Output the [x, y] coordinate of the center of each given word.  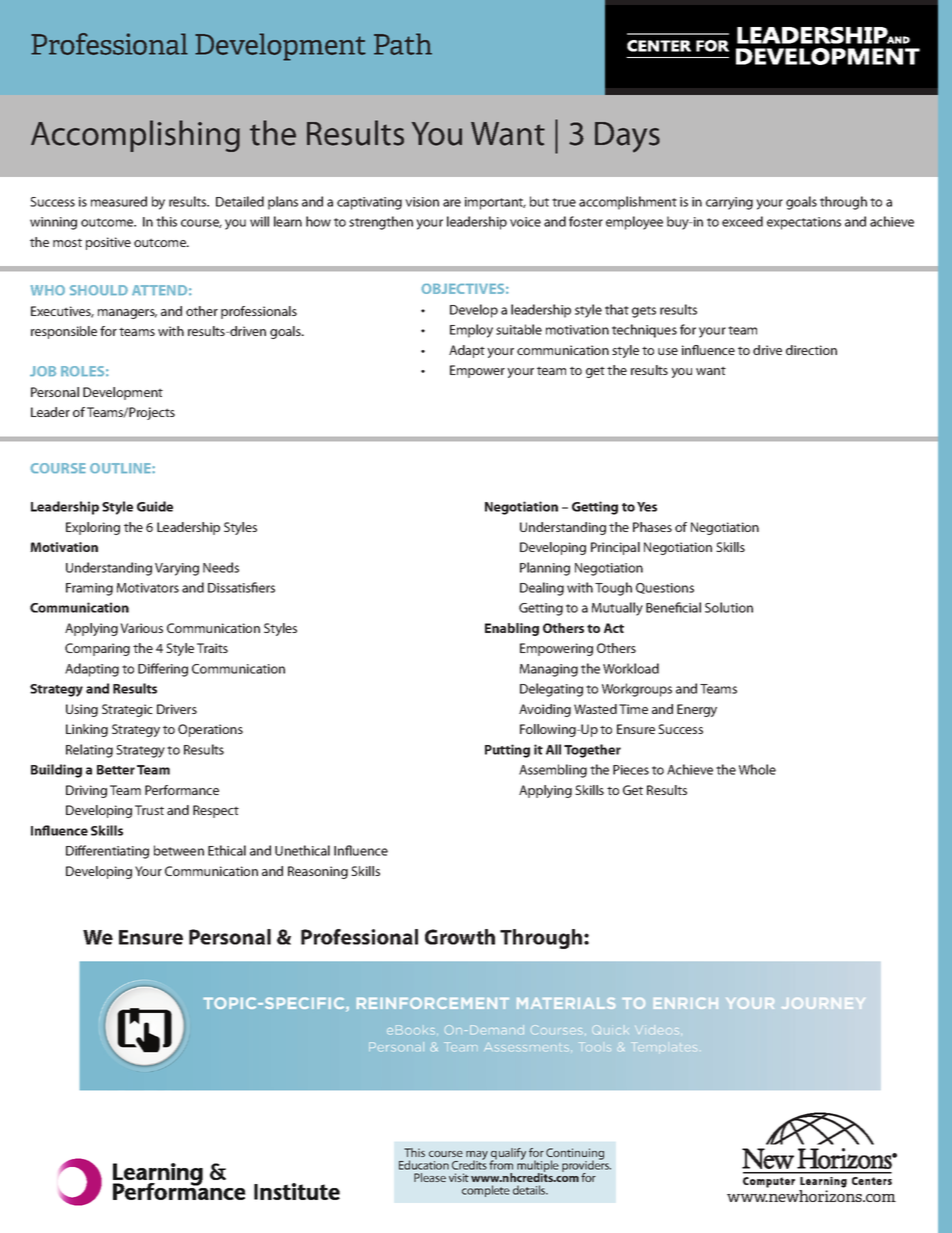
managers [127, 314]
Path [403, 44]
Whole [757, 769]
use [668, 351]
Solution [729, 607]
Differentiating [107, 852]
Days [627, 137]
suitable [519, 329]
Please [430, 1177]
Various [141, 628]
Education [424, 1165]
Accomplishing [135, 136]
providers [586, 1167]
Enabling [512, 629]
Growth [460, 937]
